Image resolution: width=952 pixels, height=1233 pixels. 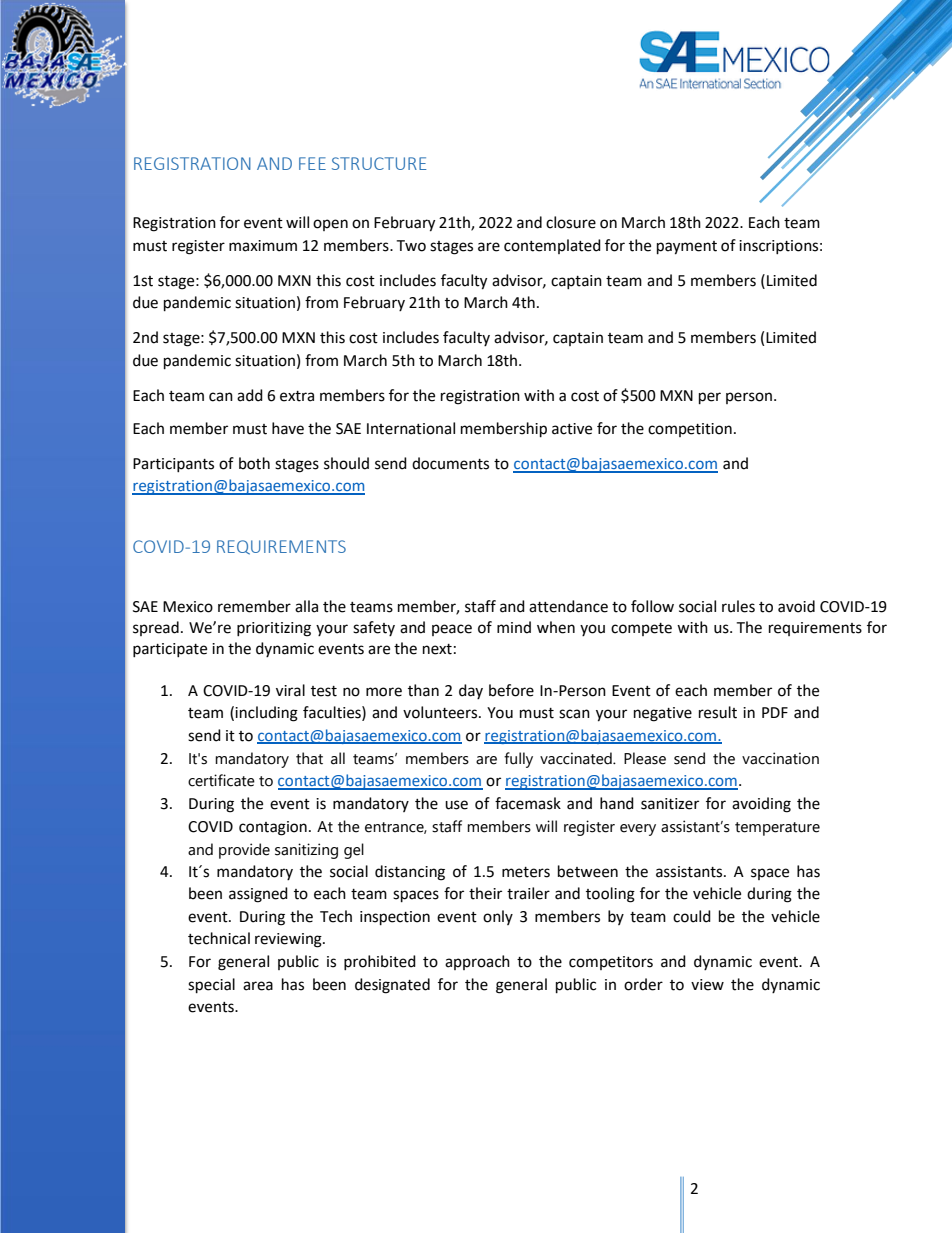 What do you see at coordinates (450, 463) in the page?
I see `documents` at bounding box center [450, 463].
